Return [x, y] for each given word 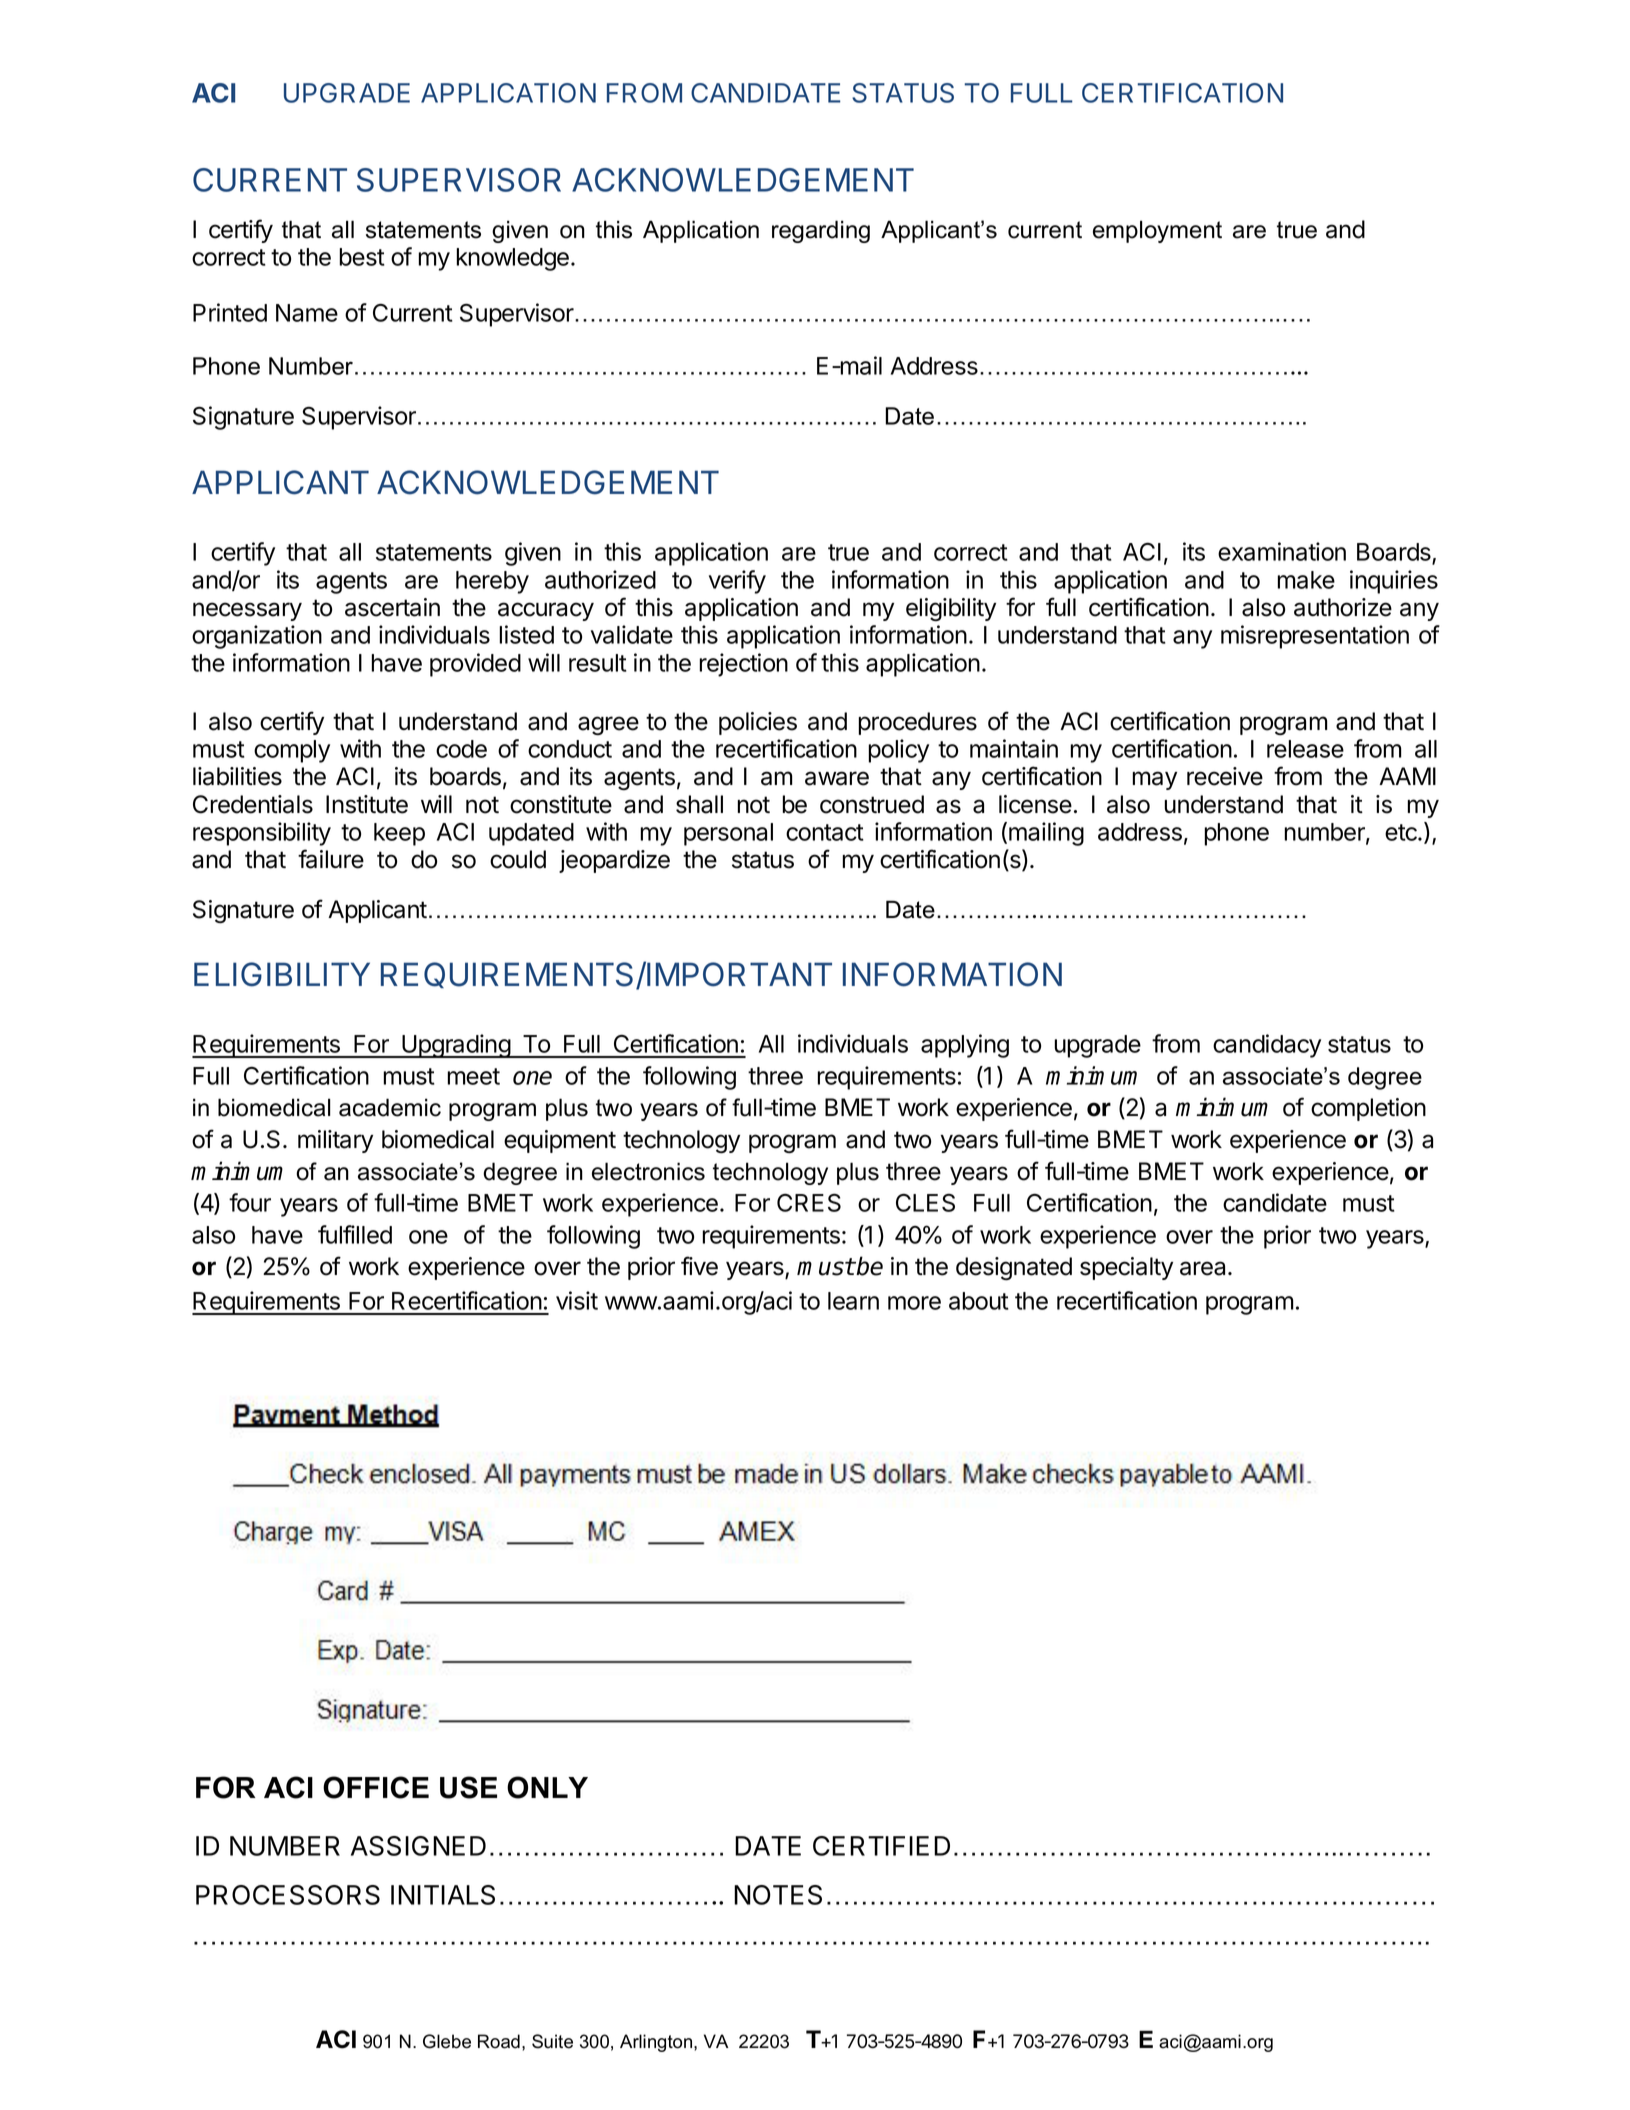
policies [758, 723]
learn [853, 1301]
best [362, 257]
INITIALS [443, 1895]
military [335, 1141]
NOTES [778, 1895]
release [1305, 749]
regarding [821, 231]
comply [292, 751]
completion [1368, 1109]
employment [1157, 231]
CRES [809, 1202]
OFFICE [376, 1787]
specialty [1126, 1268]
